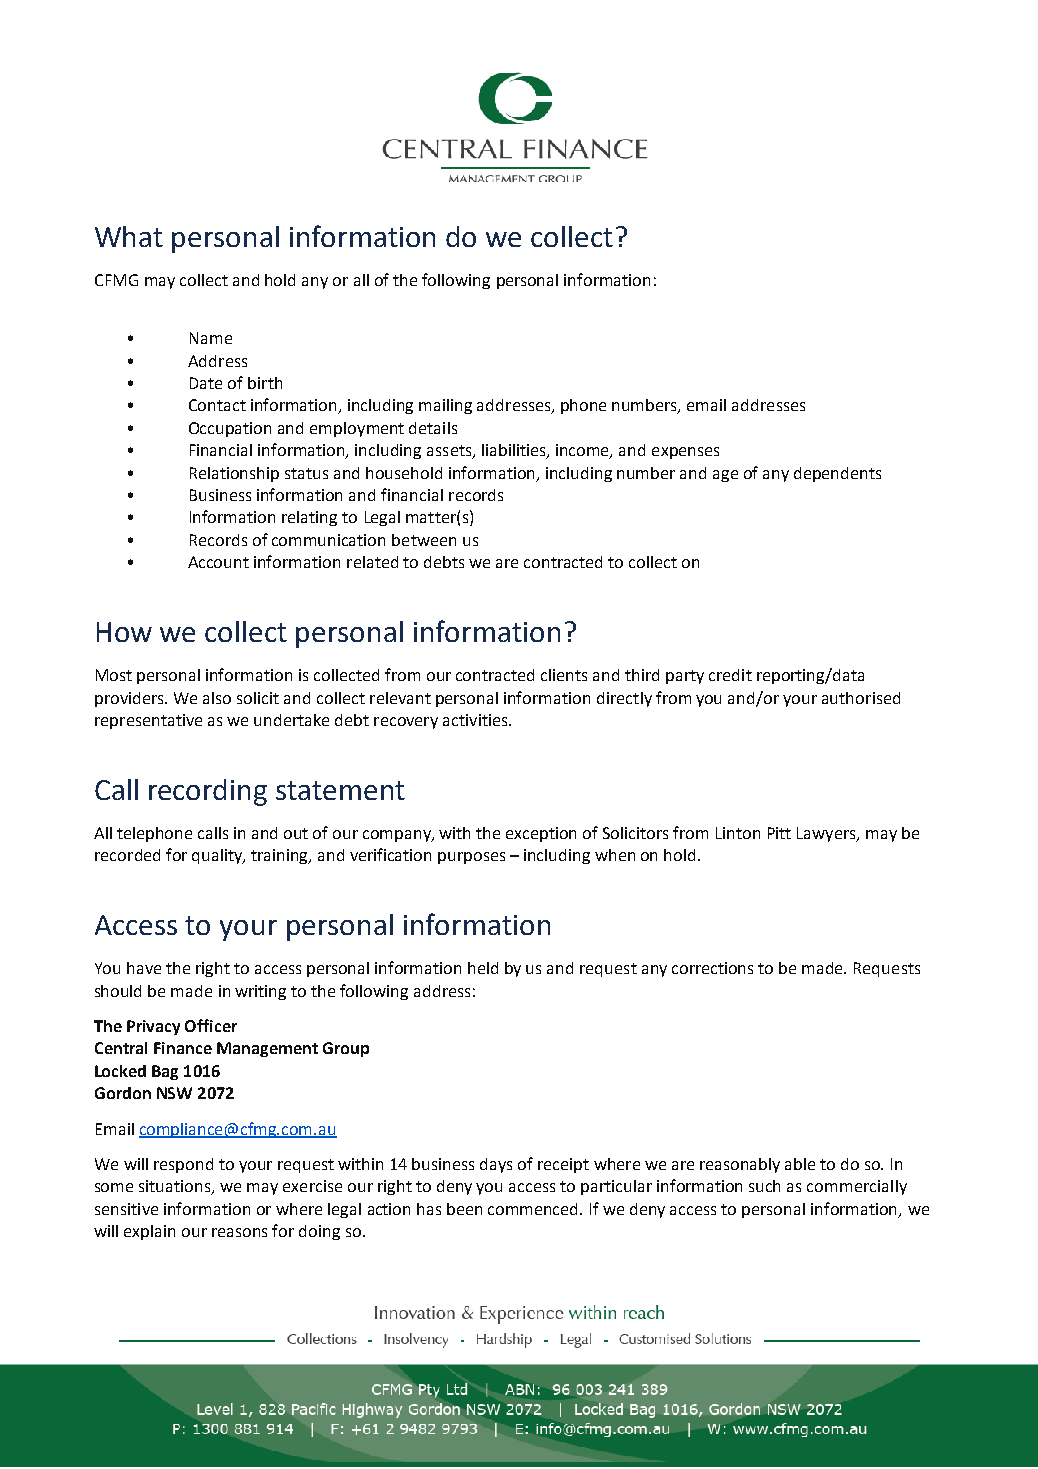 Image resolution: width=1038 pixels, height=1469 pixels. I want to click on also, so click(217, 698).
